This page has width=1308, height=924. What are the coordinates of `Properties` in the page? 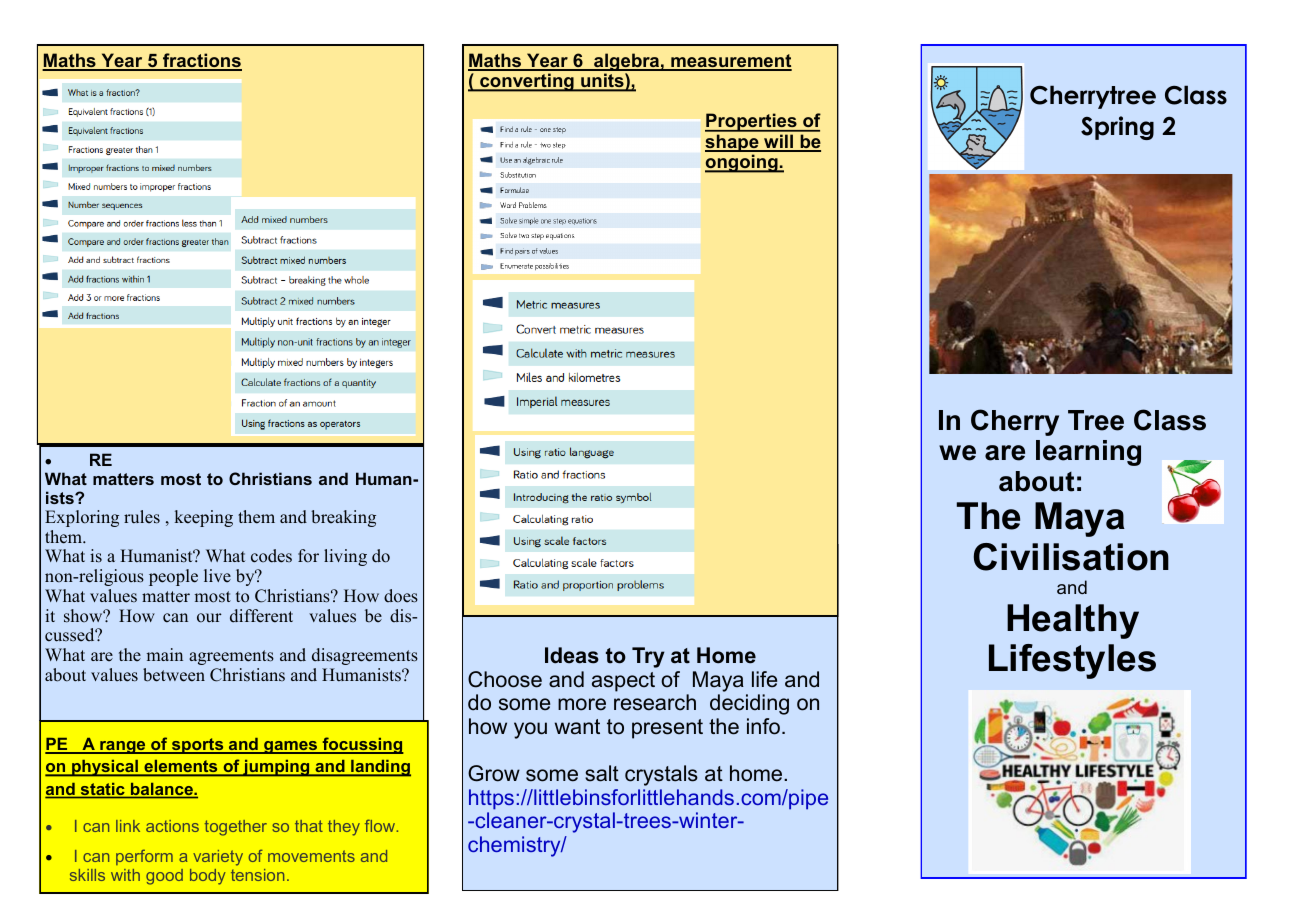 It's located at (752, 122).
